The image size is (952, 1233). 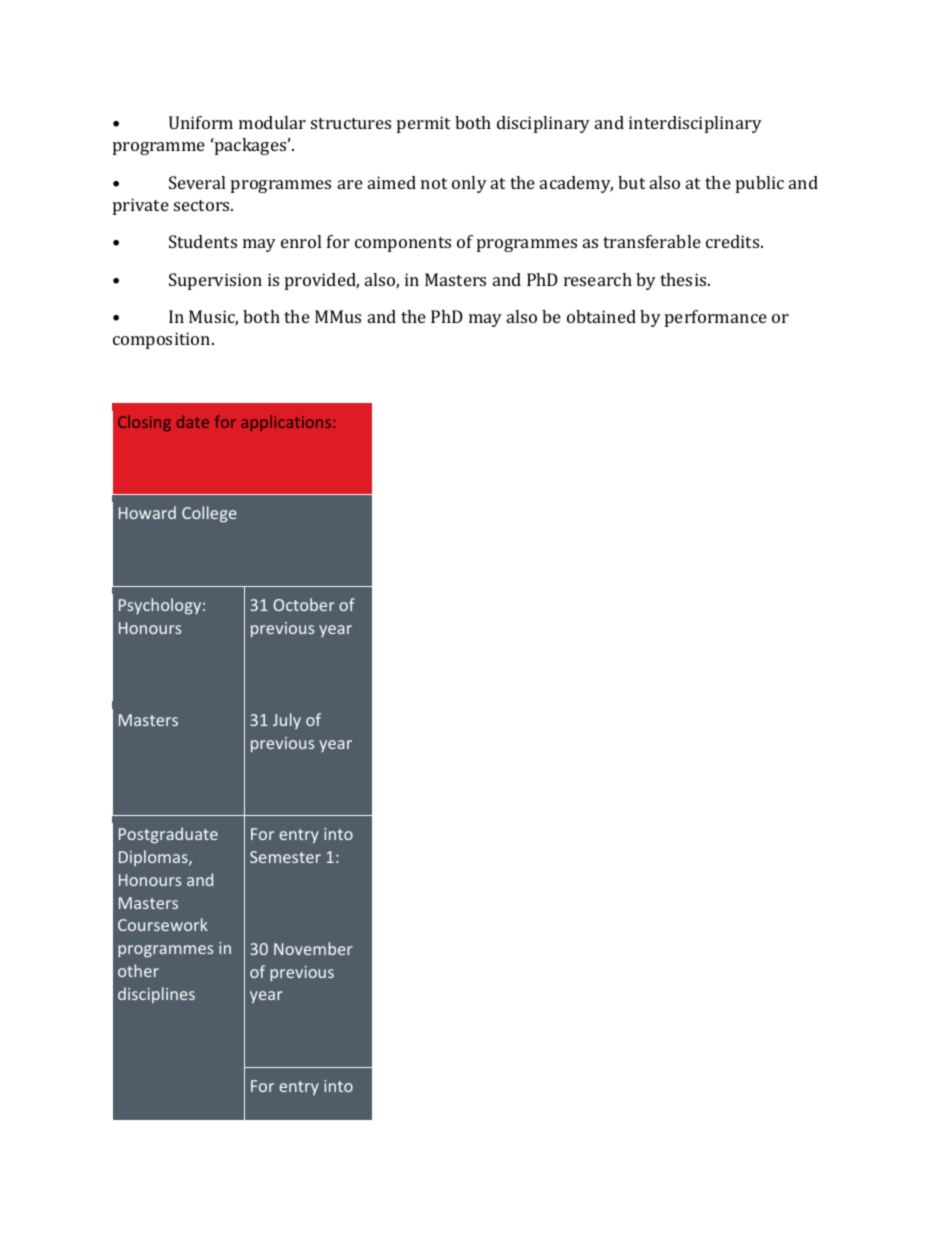 What do you see at coordinates (403, 244) in the screenshot?
I see `components` at bounding box center [403, 244].
